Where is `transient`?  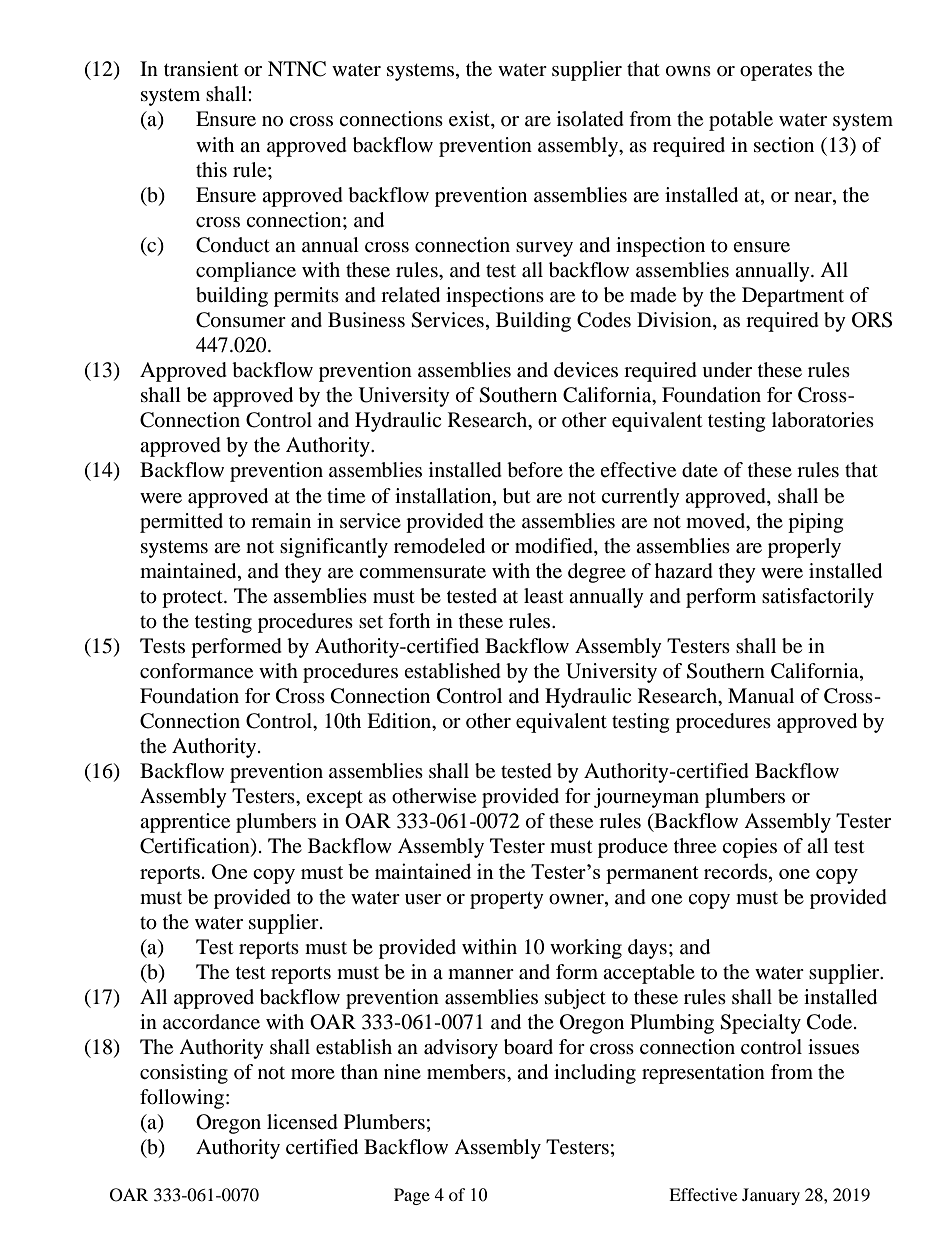
transient is located at coordinates (201, 69).
